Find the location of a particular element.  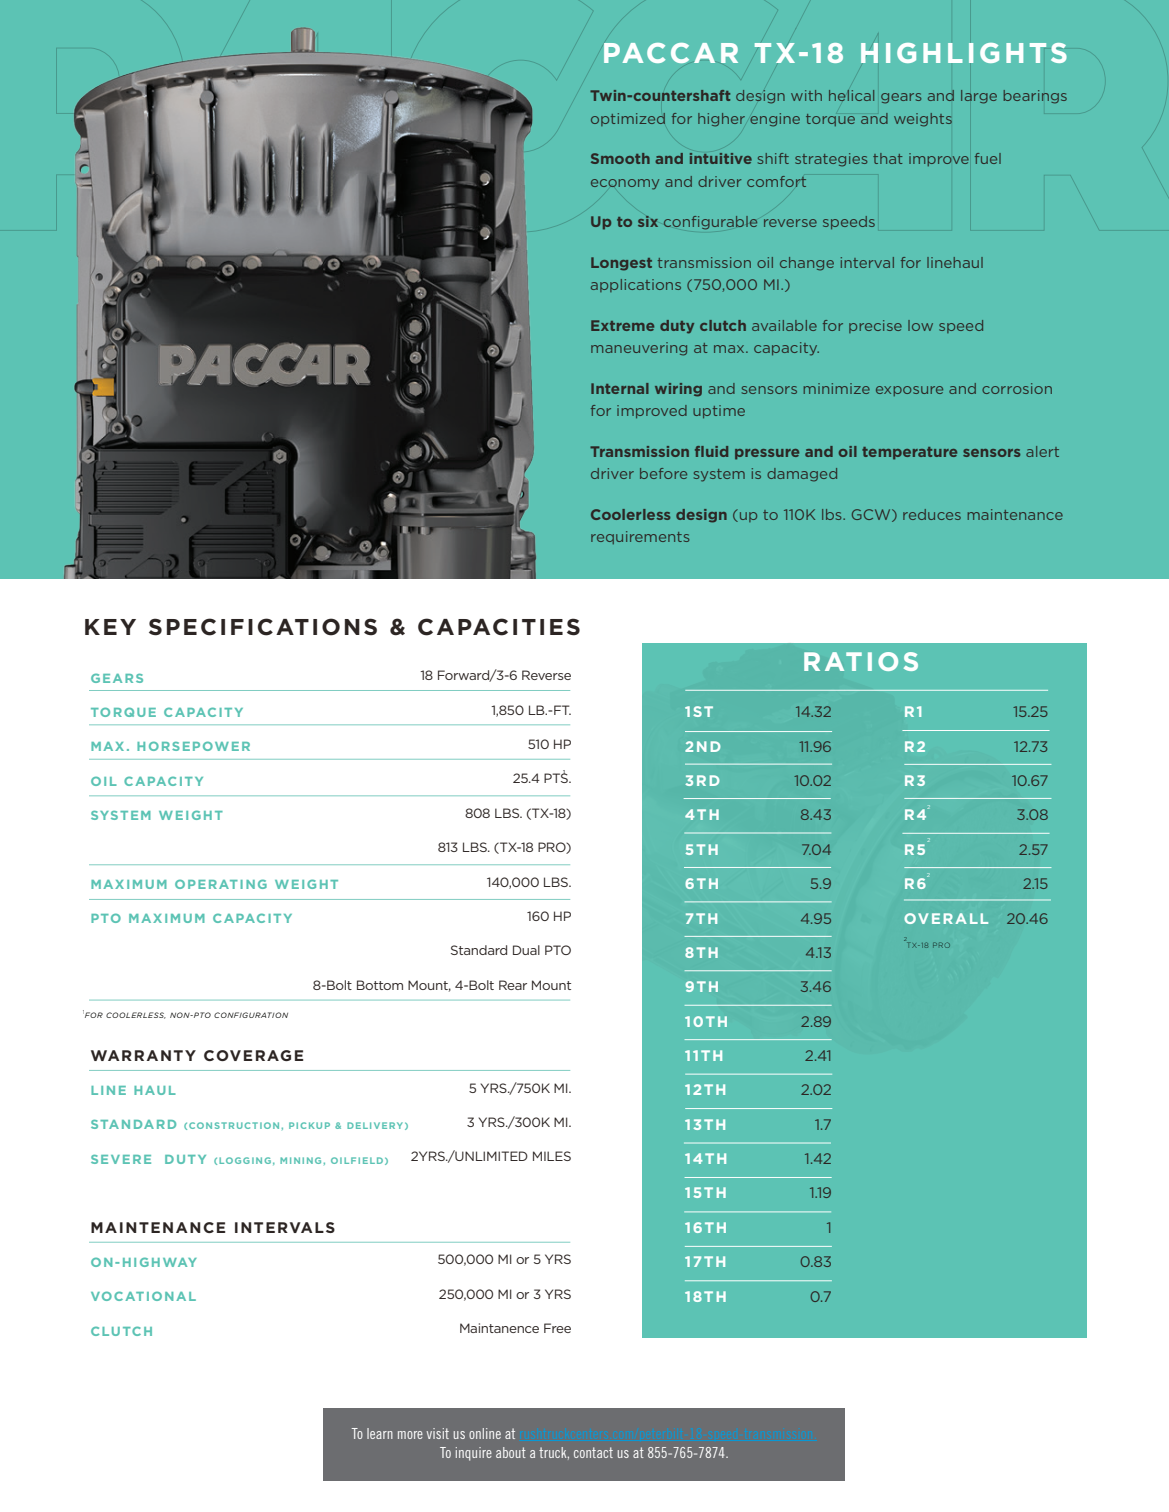

low is located at coordinates (920, 325).
